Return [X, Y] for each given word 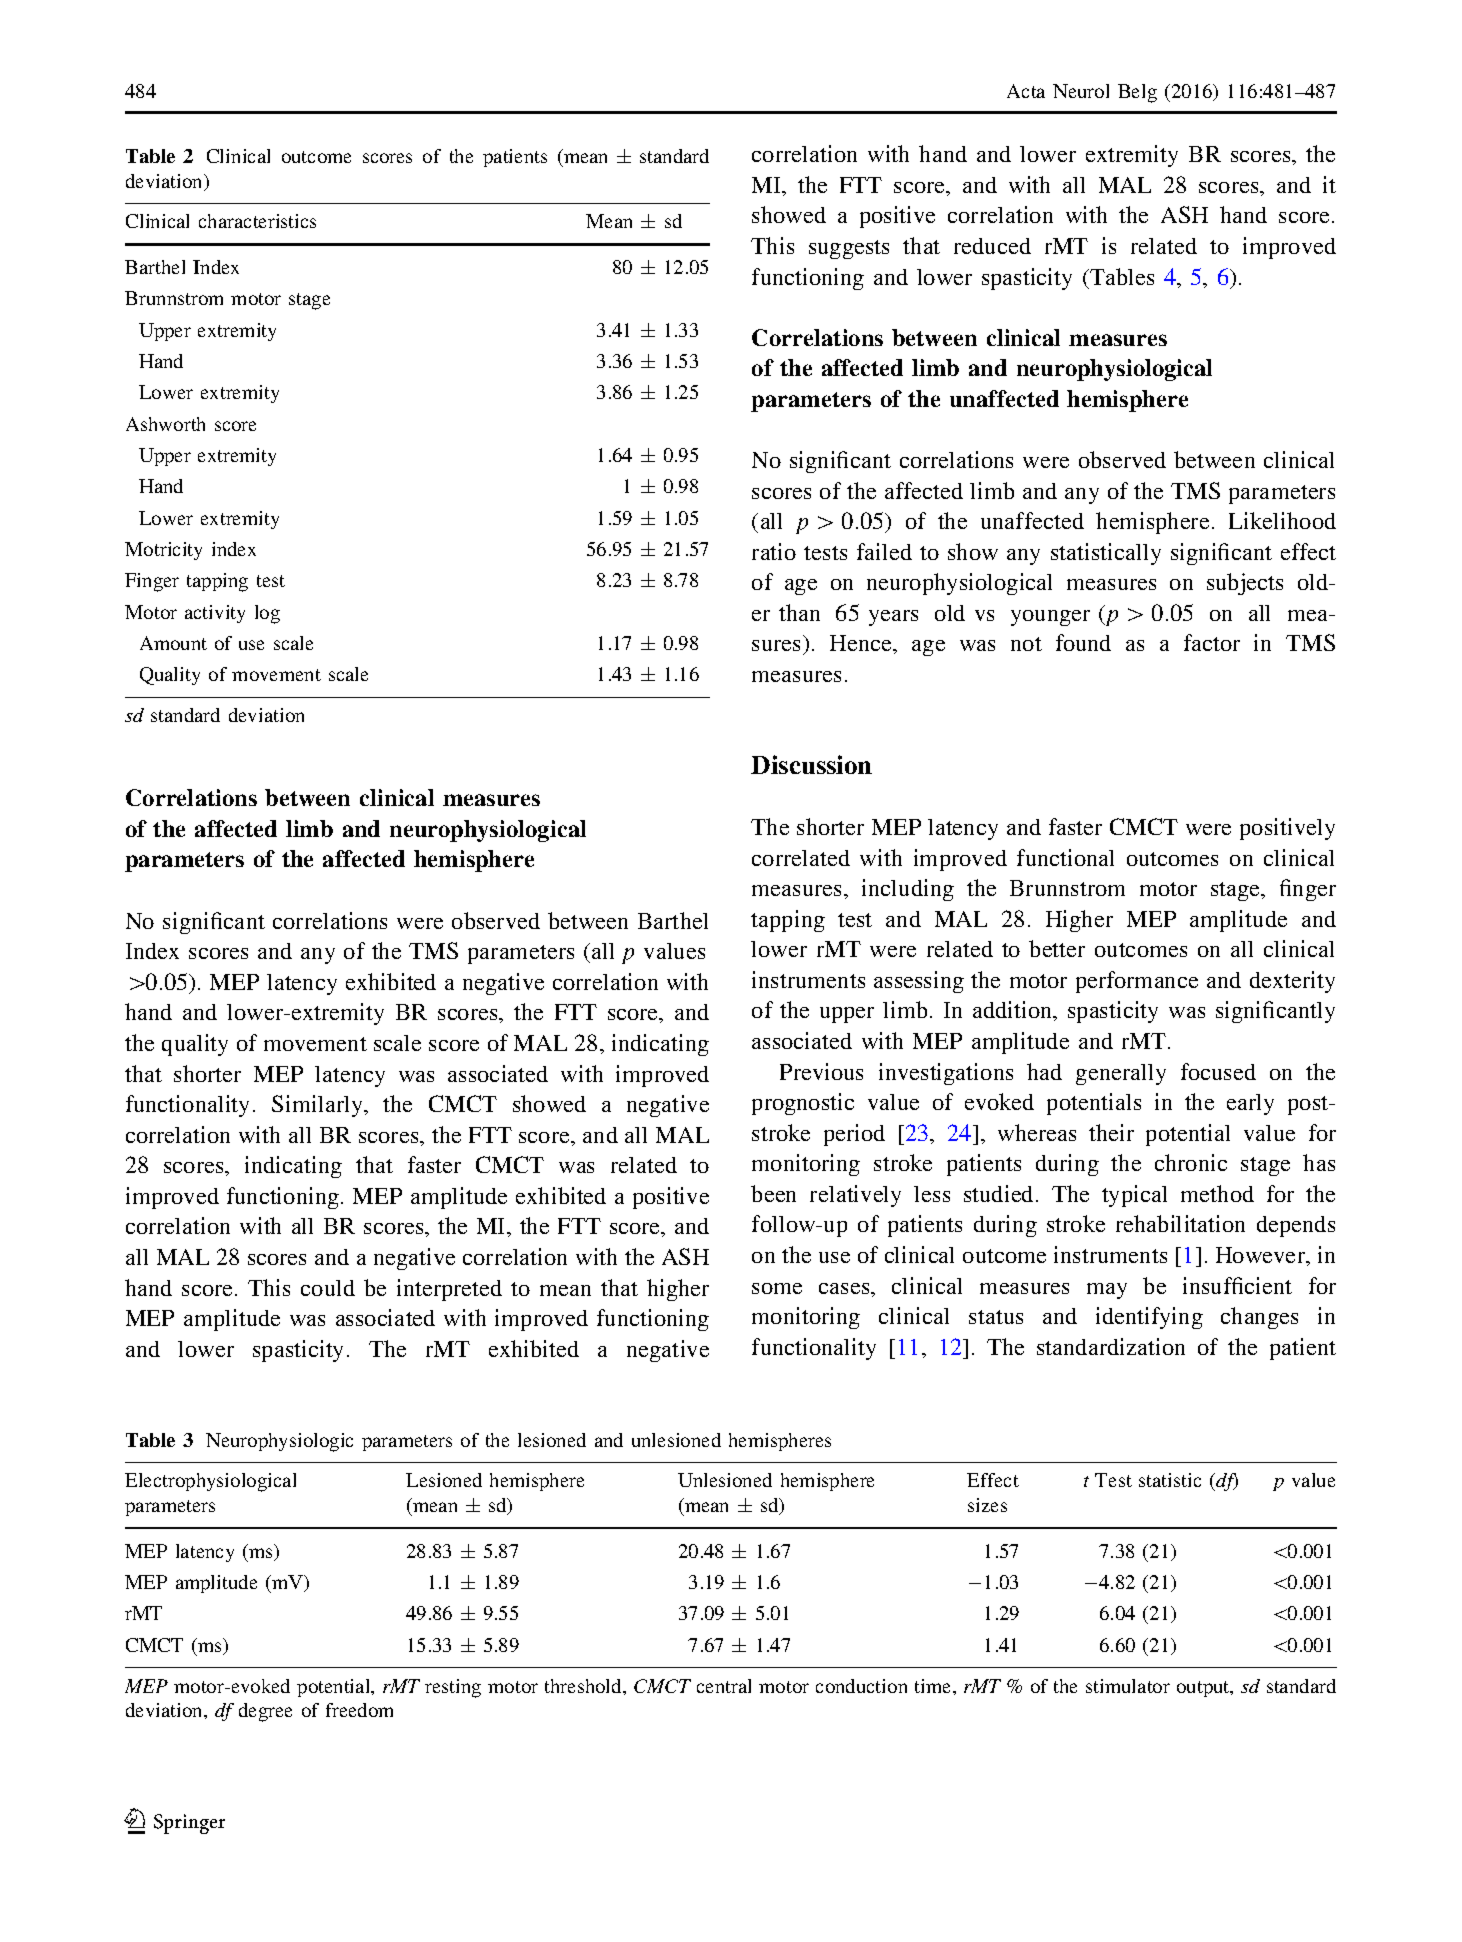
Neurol [1081, 91]
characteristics [257, 221]
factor [1212, 642]
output [1204, 1689]
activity [215, 614]
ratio [774, 551]
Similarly [318, 1106]
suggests [849, 249]
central [724, 1686]
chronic [1191, 1162]
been [773, 1193]
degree [265, 1712]
